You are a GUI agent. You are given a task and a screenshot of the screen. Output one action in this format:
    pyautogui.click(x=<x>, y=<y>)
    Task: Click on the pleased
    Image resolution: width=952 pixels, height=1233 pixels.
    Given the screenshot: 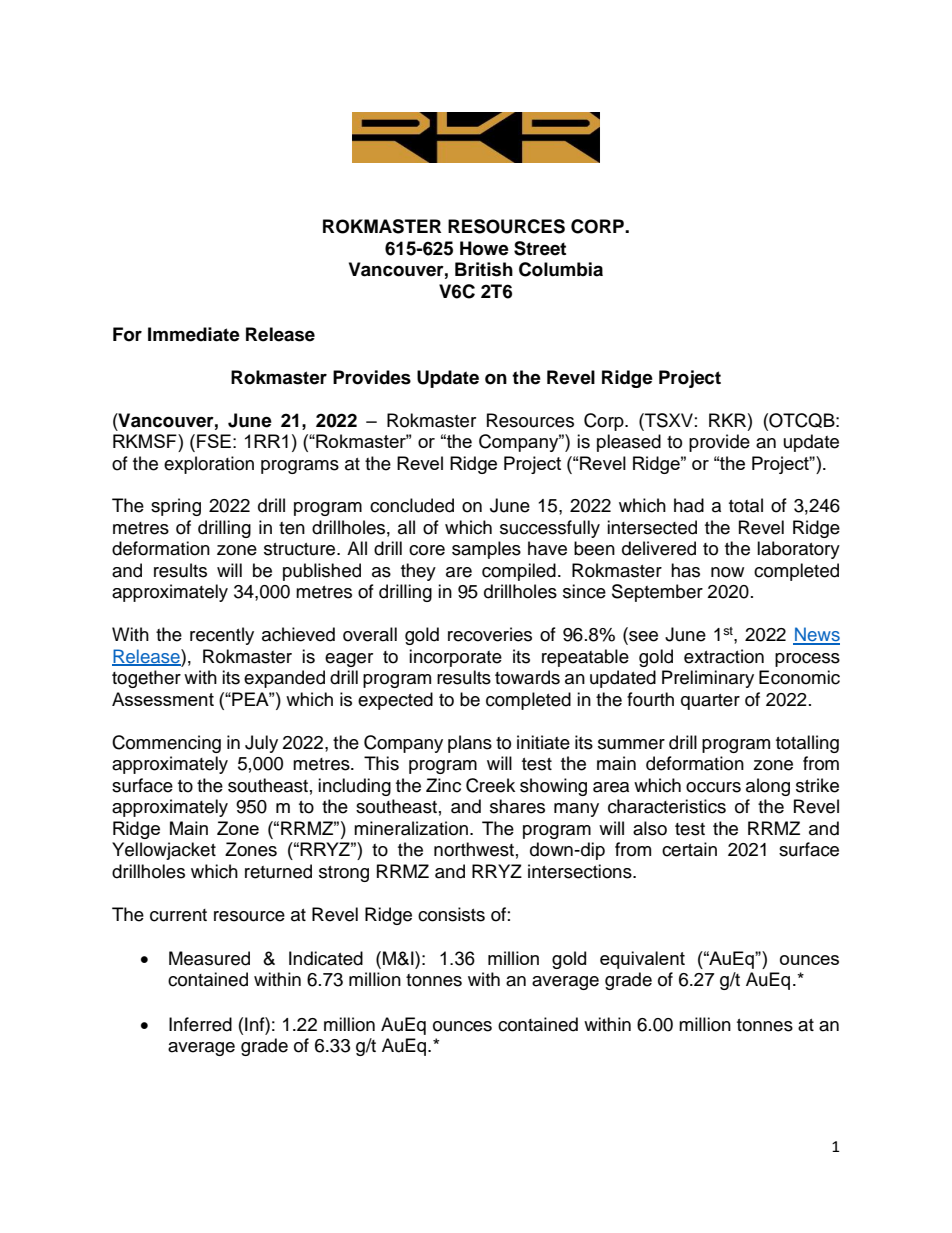 What is the action you would take?
    pyautogui.click(x=629, y=443)
